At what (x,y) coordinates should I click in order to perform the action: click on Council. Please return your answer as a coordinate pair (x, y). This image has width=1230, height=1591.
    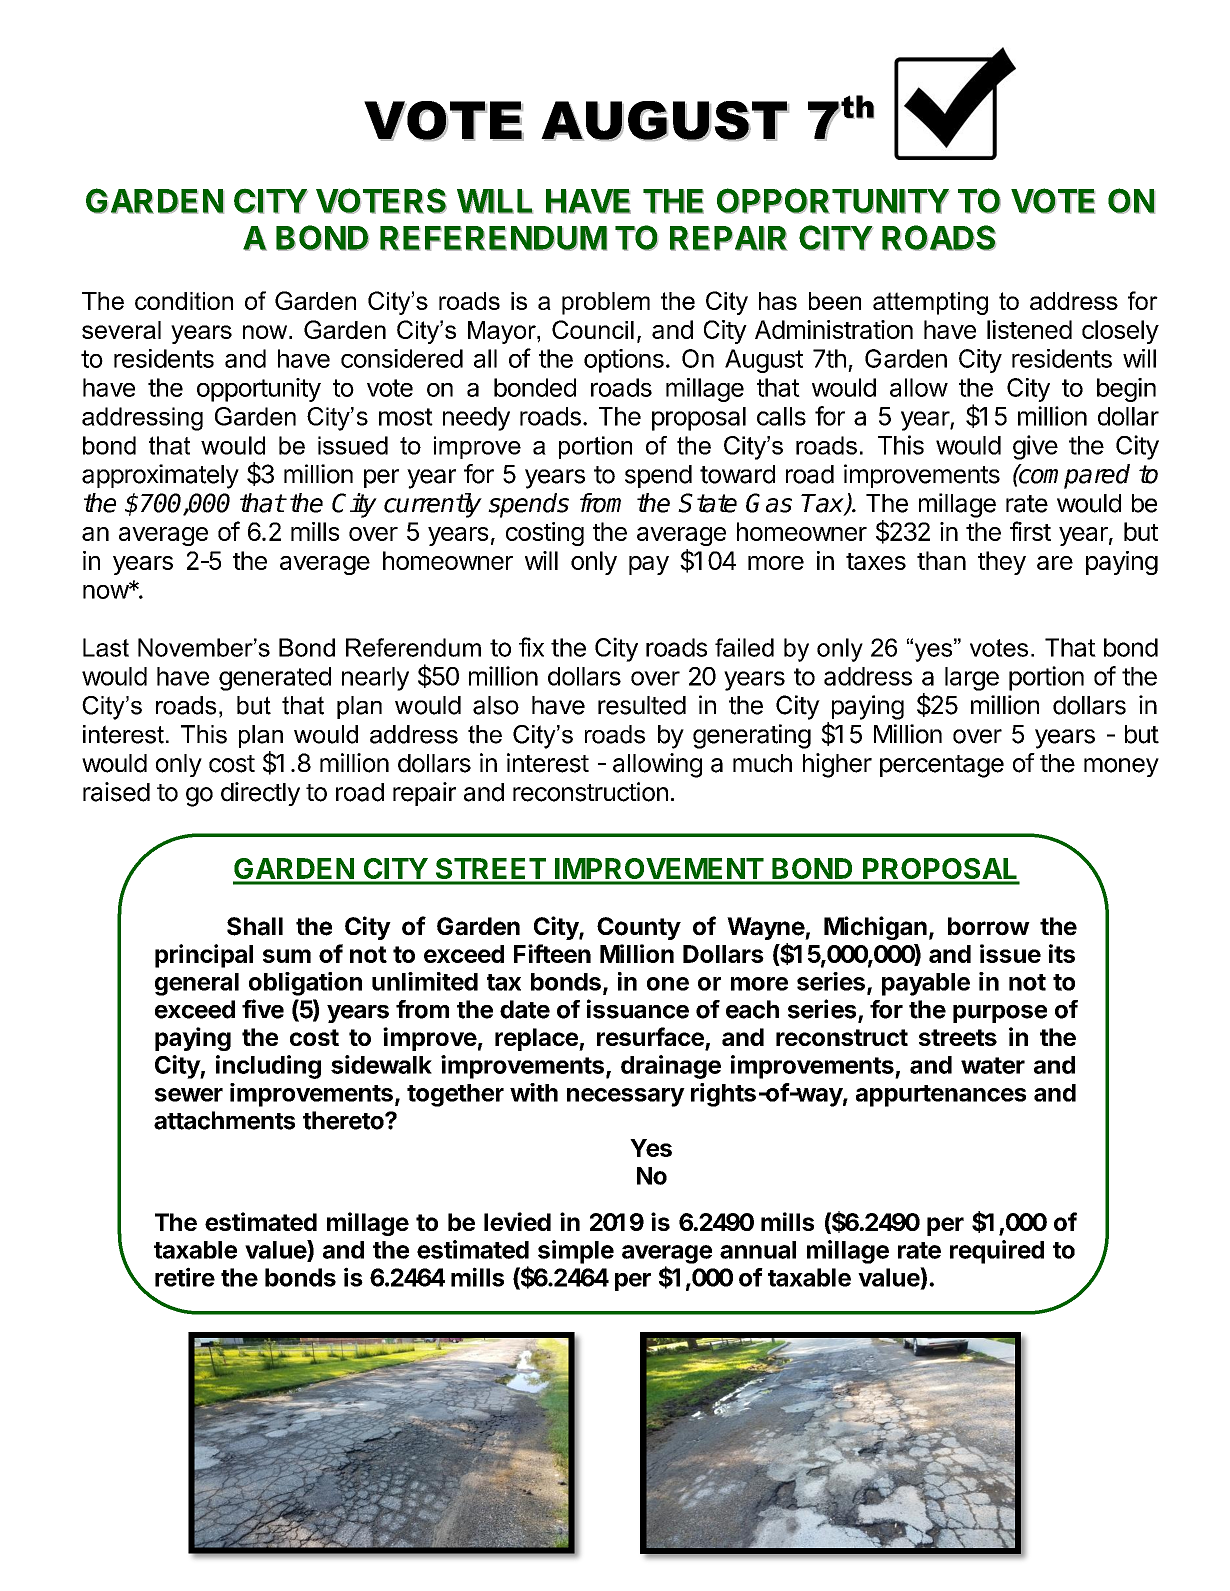
    Looking at the image, I should click on (593, 329).
